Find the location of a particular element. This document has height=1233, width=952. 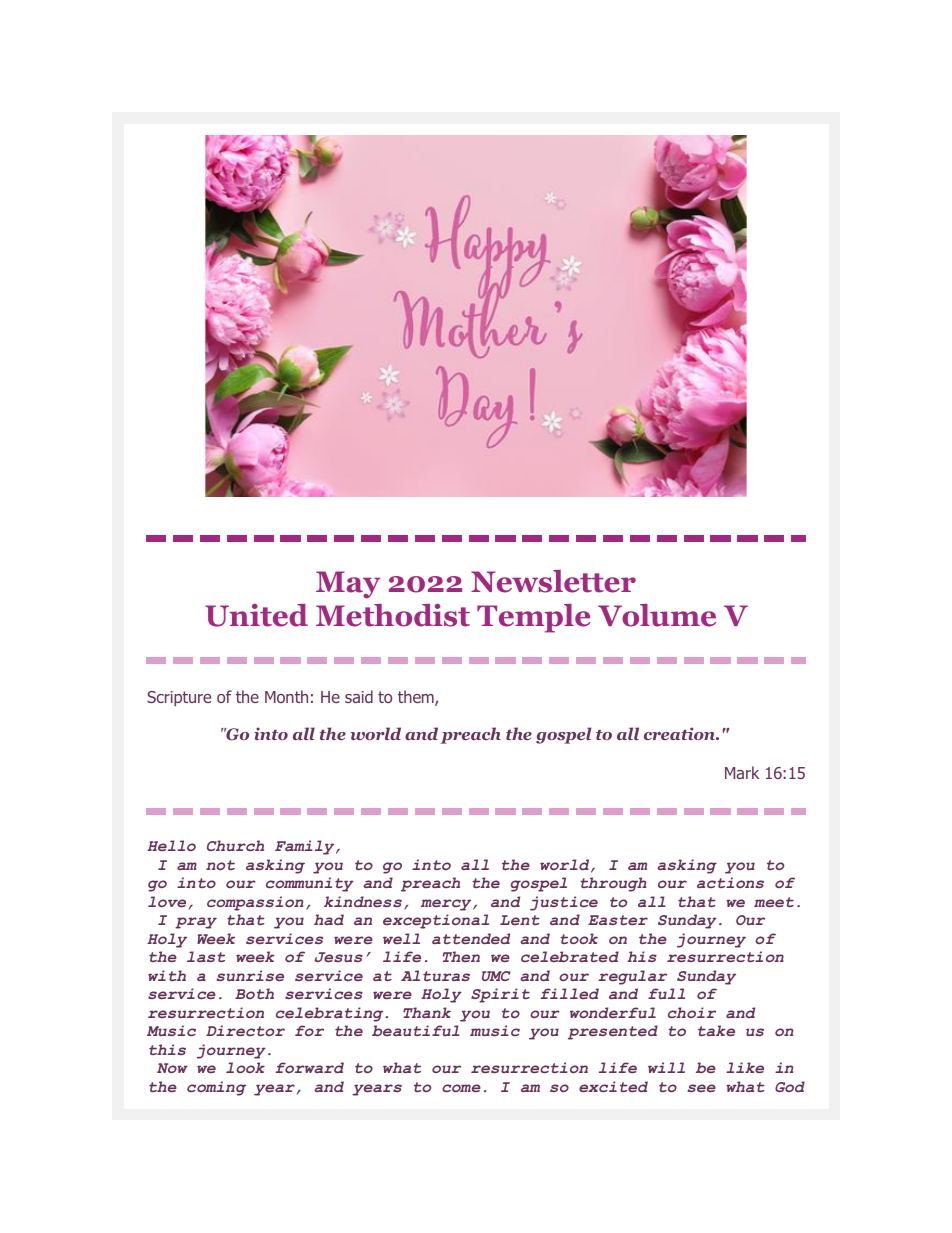

them is located at coordinates (417, 698).
